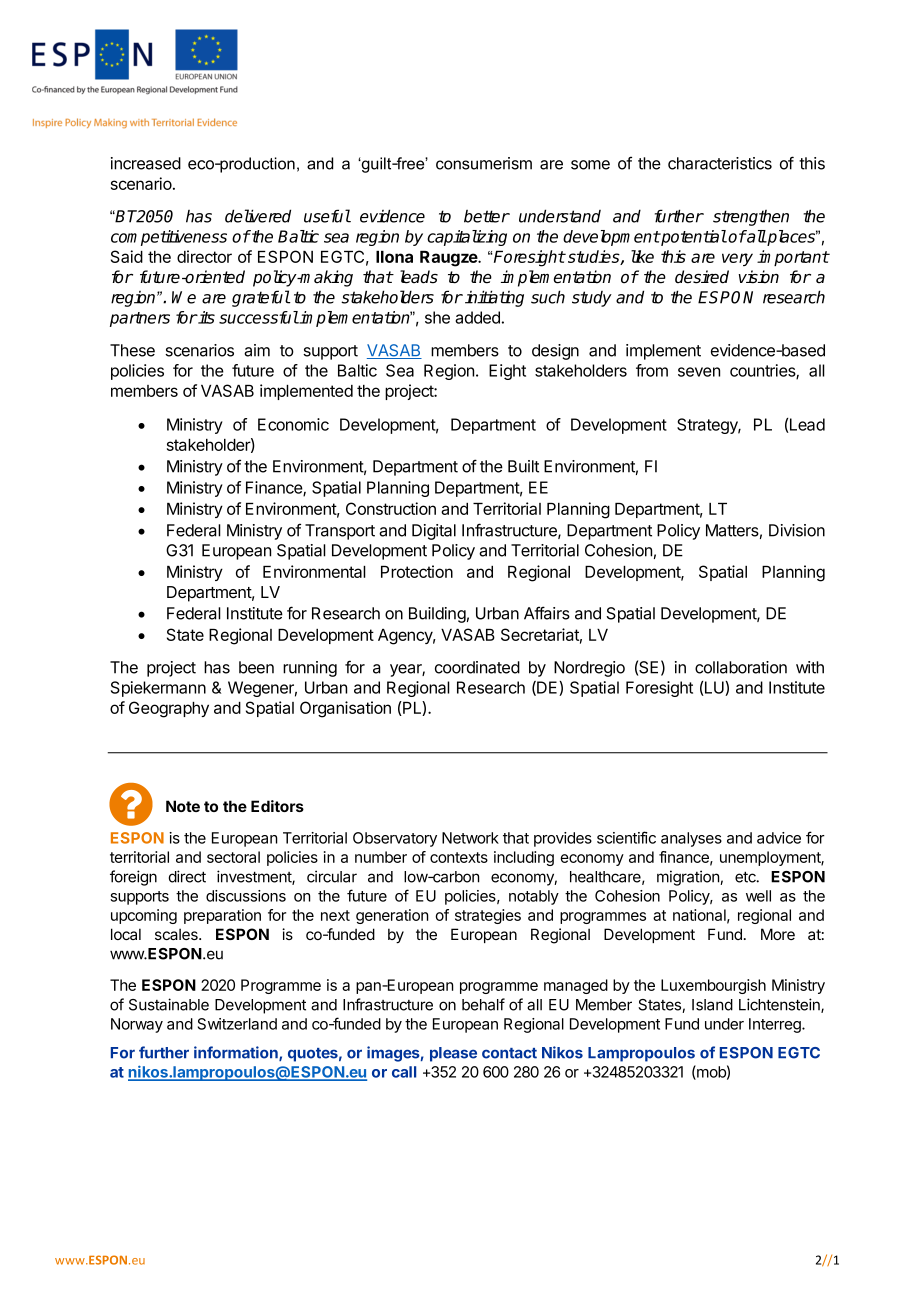 The image size is (924, 1308). I want to click on coordinated, so click(477, 667).
